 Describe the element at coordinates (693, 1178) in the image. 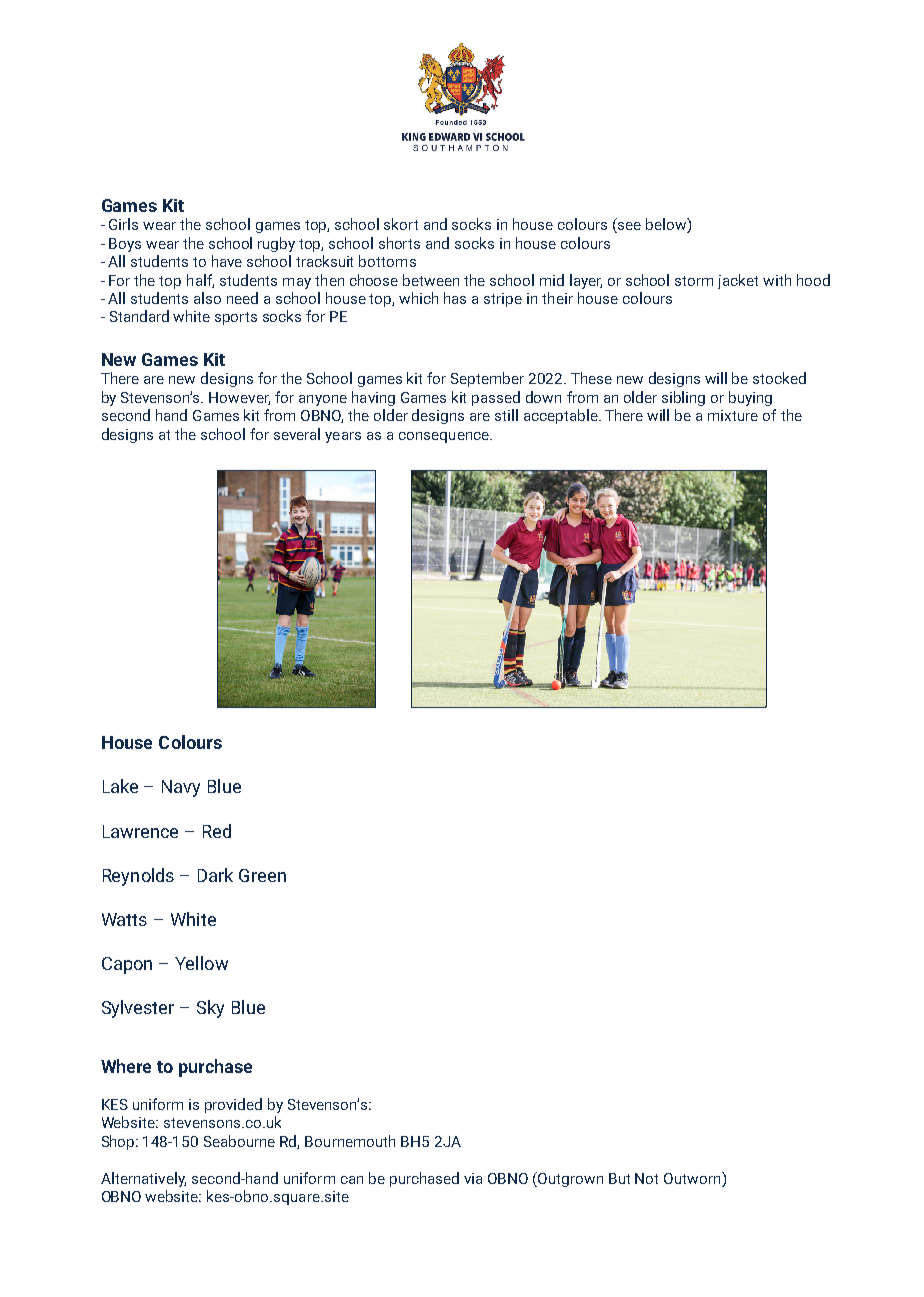

I see `Outworn` at that location.
